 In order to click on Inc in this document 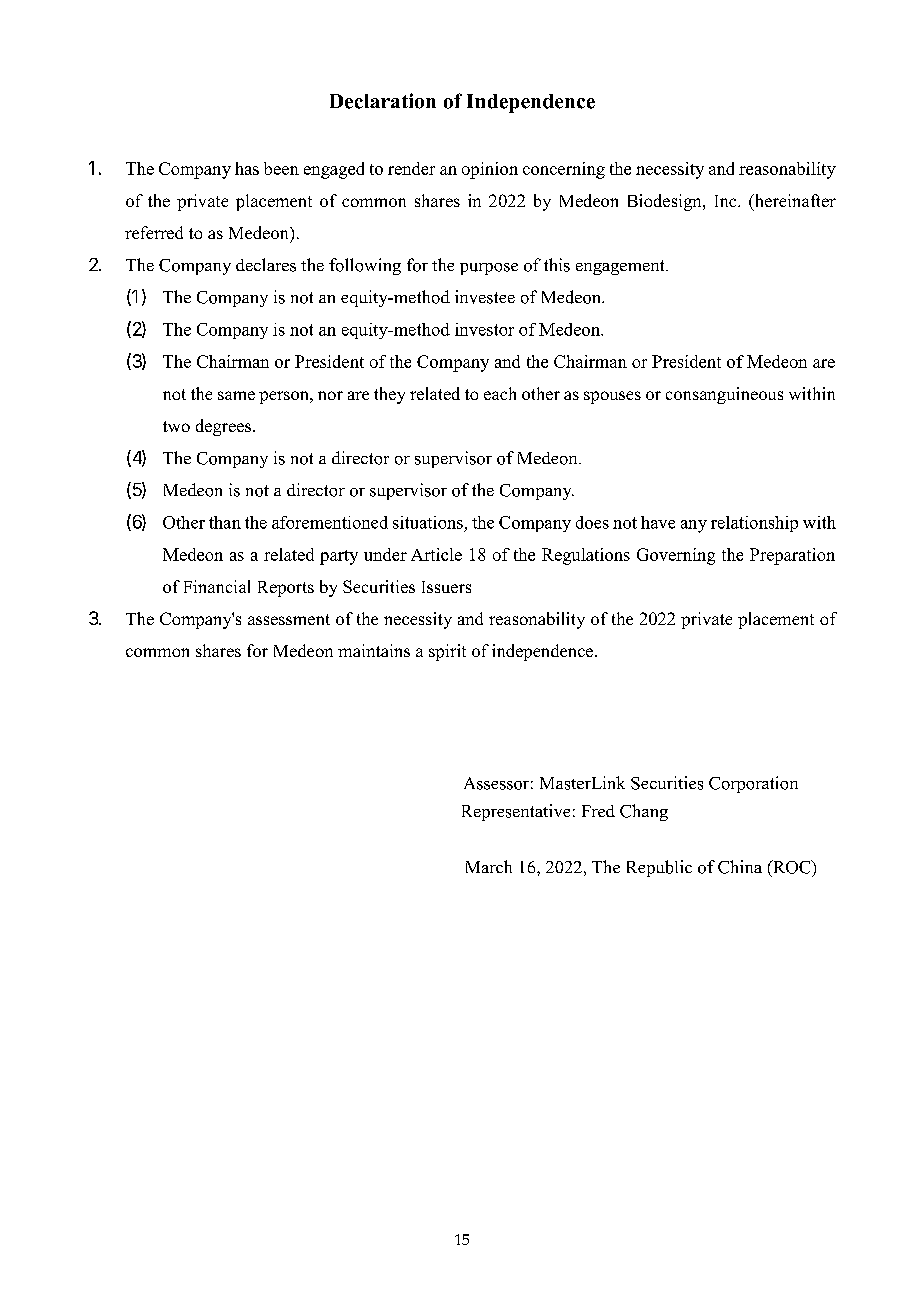, I will do `click(727, 201)`.
